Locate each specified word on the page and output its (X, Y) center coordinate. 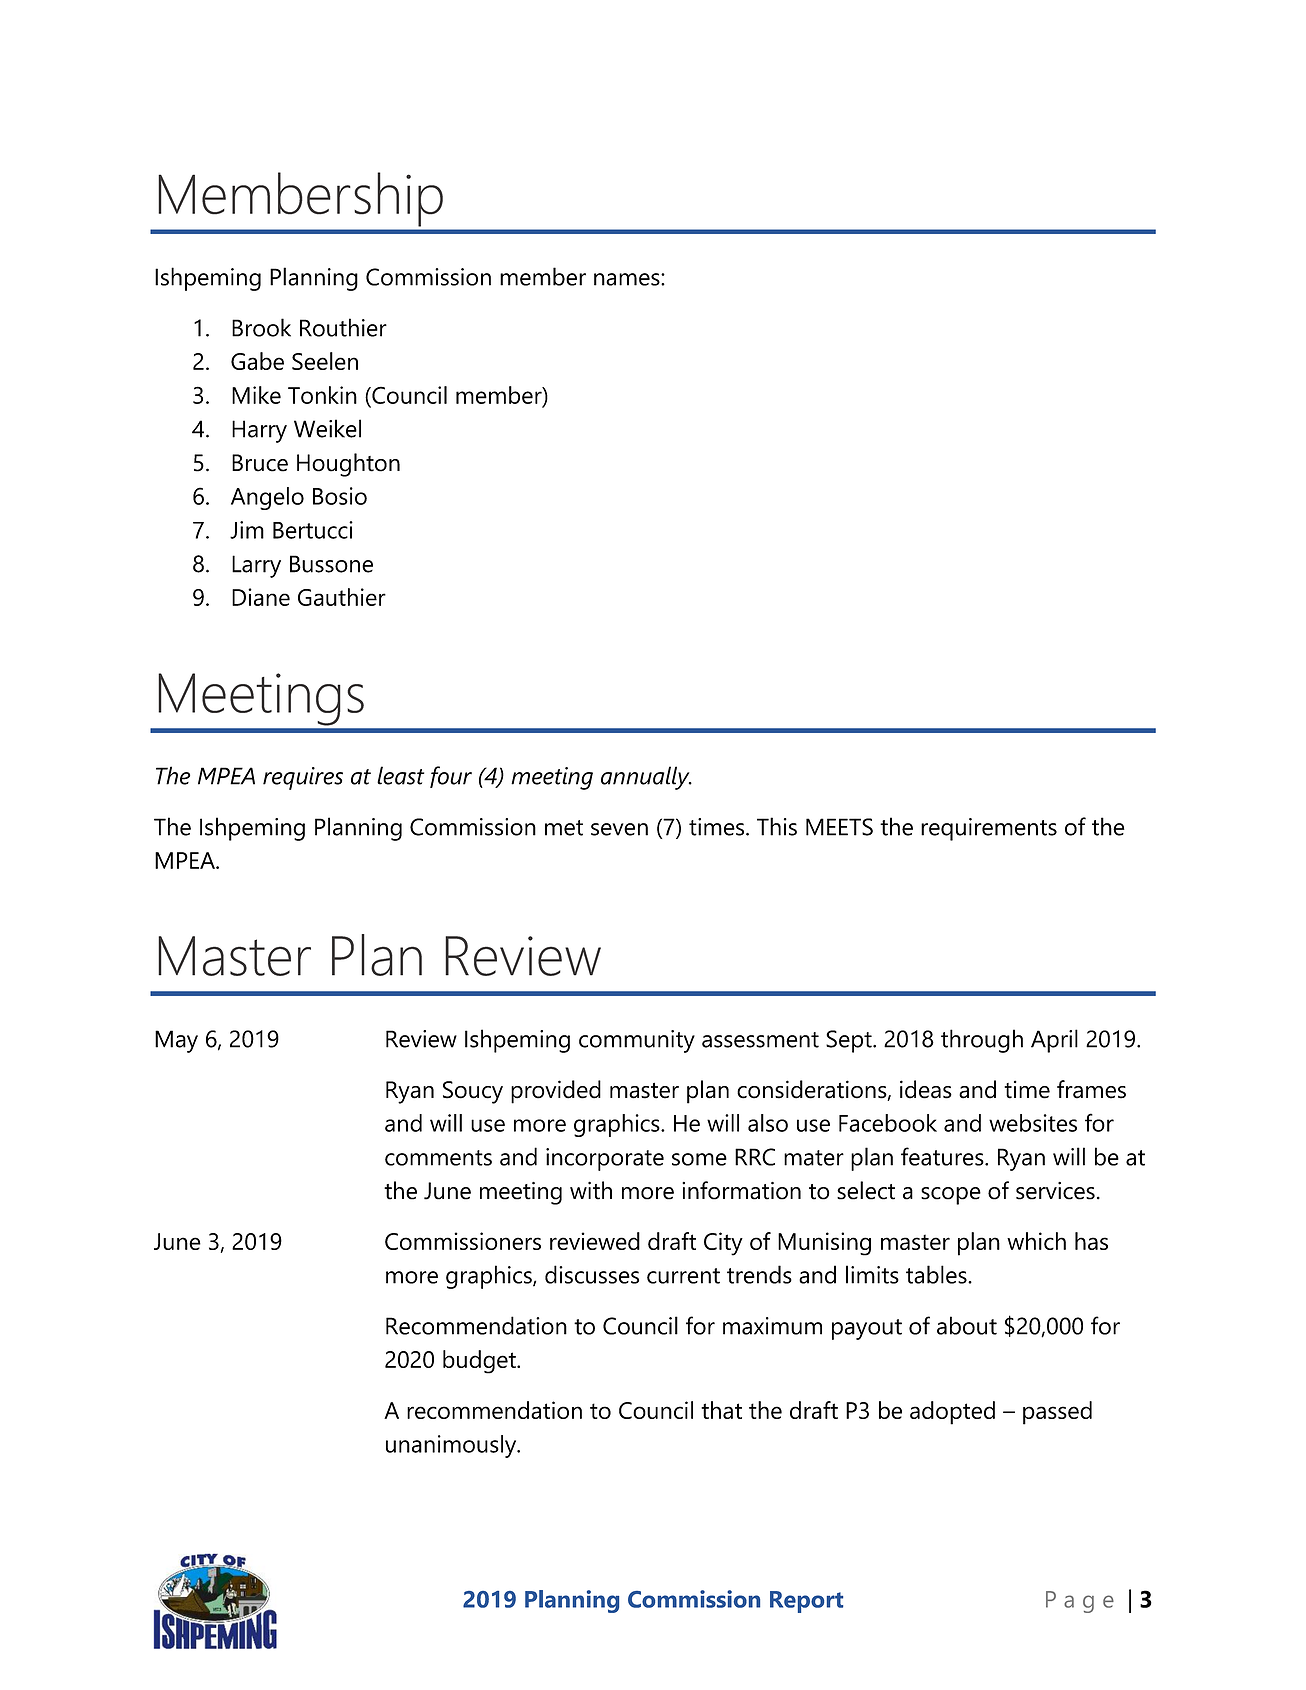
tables (937, 1274)
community (637, 1041)
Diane (261, 597)
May (176, 1041)
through (982, 1041)
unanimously (452, 1446)
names (628, 279)
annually (646, 778)
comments (438, 1158)
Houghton (348, 465)
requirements (989, 829)
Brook (261, 327)
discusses (592, 1274)
